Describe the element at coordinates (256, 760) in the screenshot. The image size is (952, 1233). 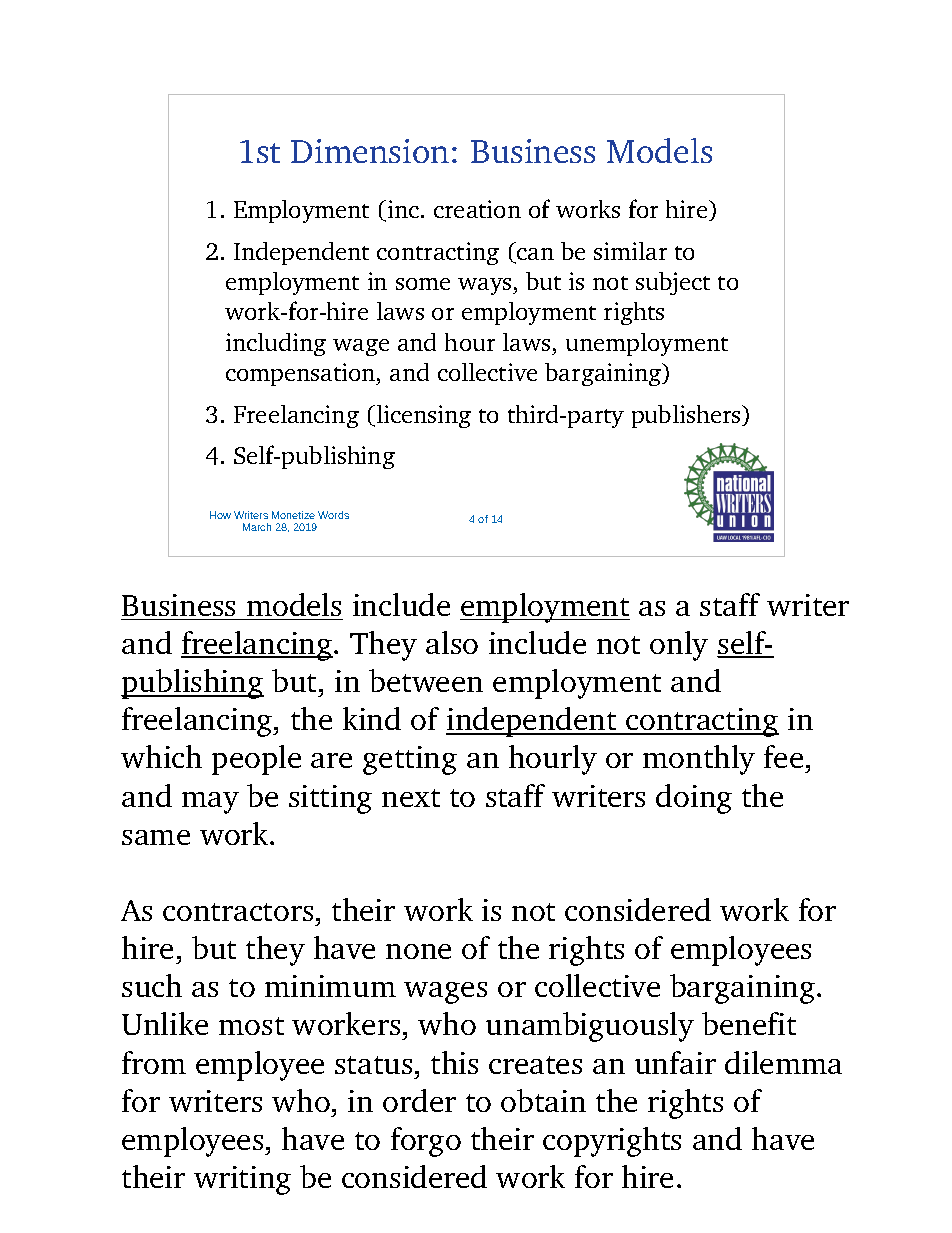
I see `people` at that location.
